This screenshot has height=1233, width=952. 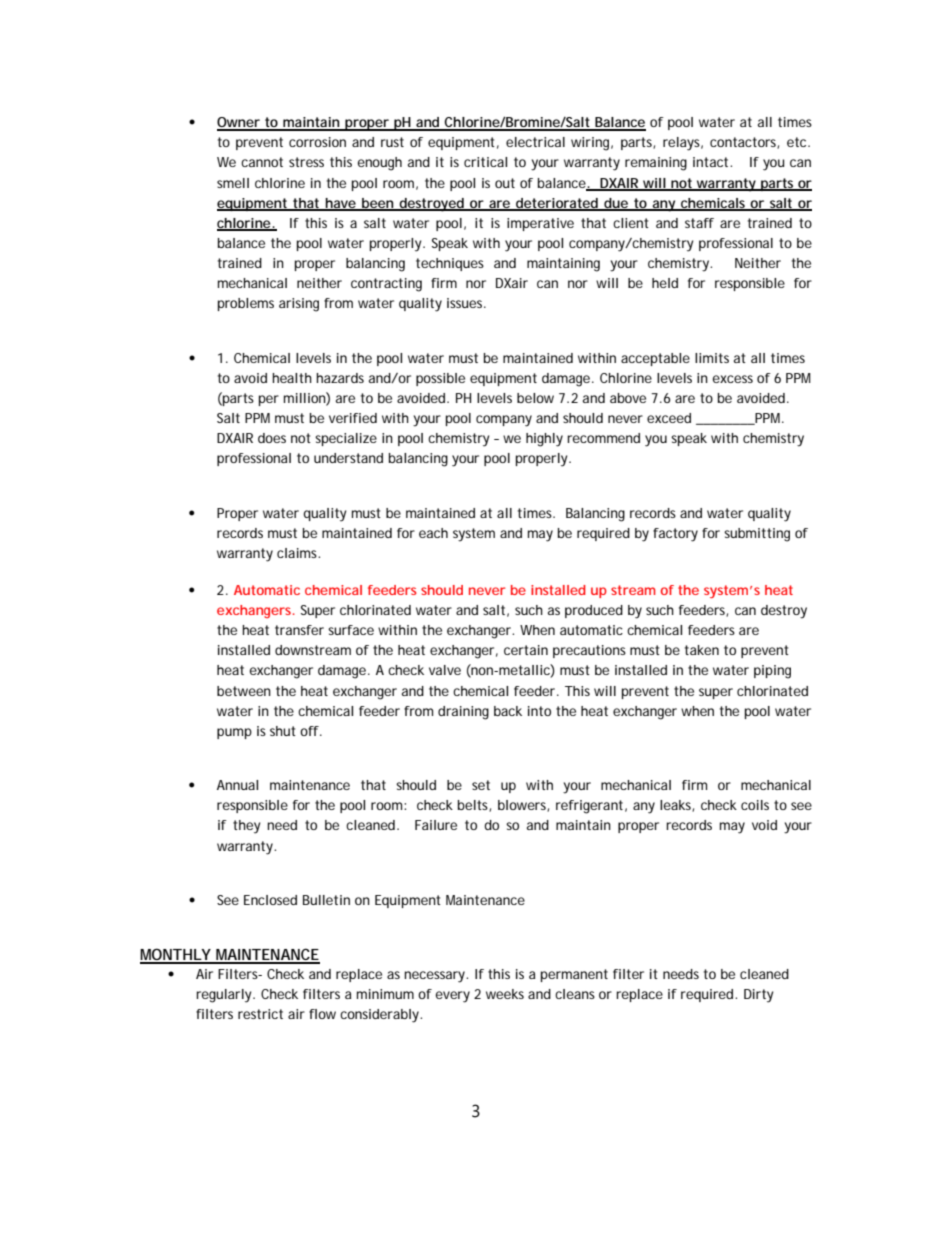 I want to click on submitting, so click(x=757, y=535).
